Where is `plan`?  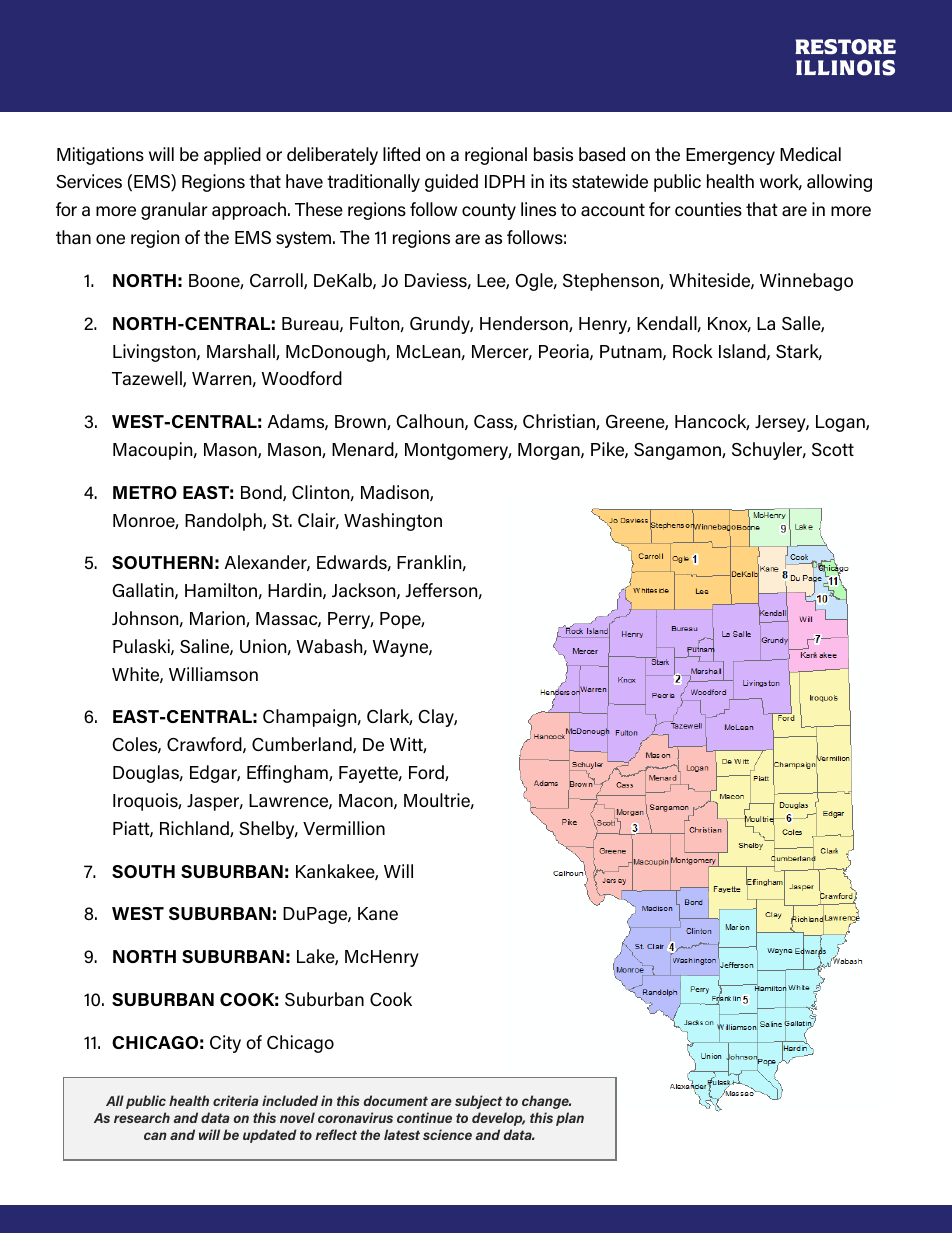 plan is located at coordinates (570, 1119).
